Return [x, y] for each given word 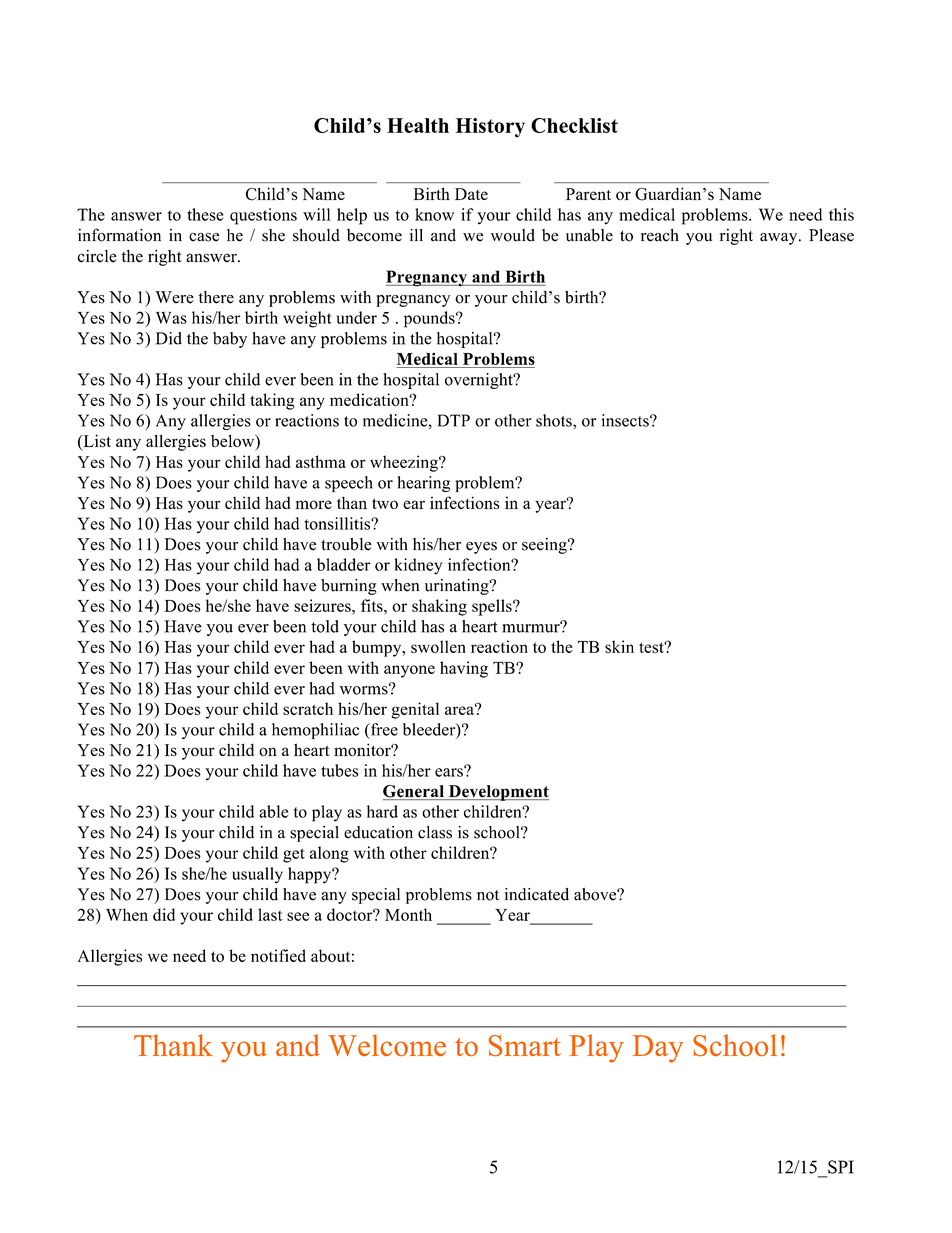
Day [658, 1049]
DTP [454, 420]
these [205, 214]
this [841, 214]
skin [619, 646]
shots [555, 420]
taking [272, 401]
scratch [308, 708]
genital [415, 710]
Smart [525, 1045]
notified [278, 955]
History [490, 128]
